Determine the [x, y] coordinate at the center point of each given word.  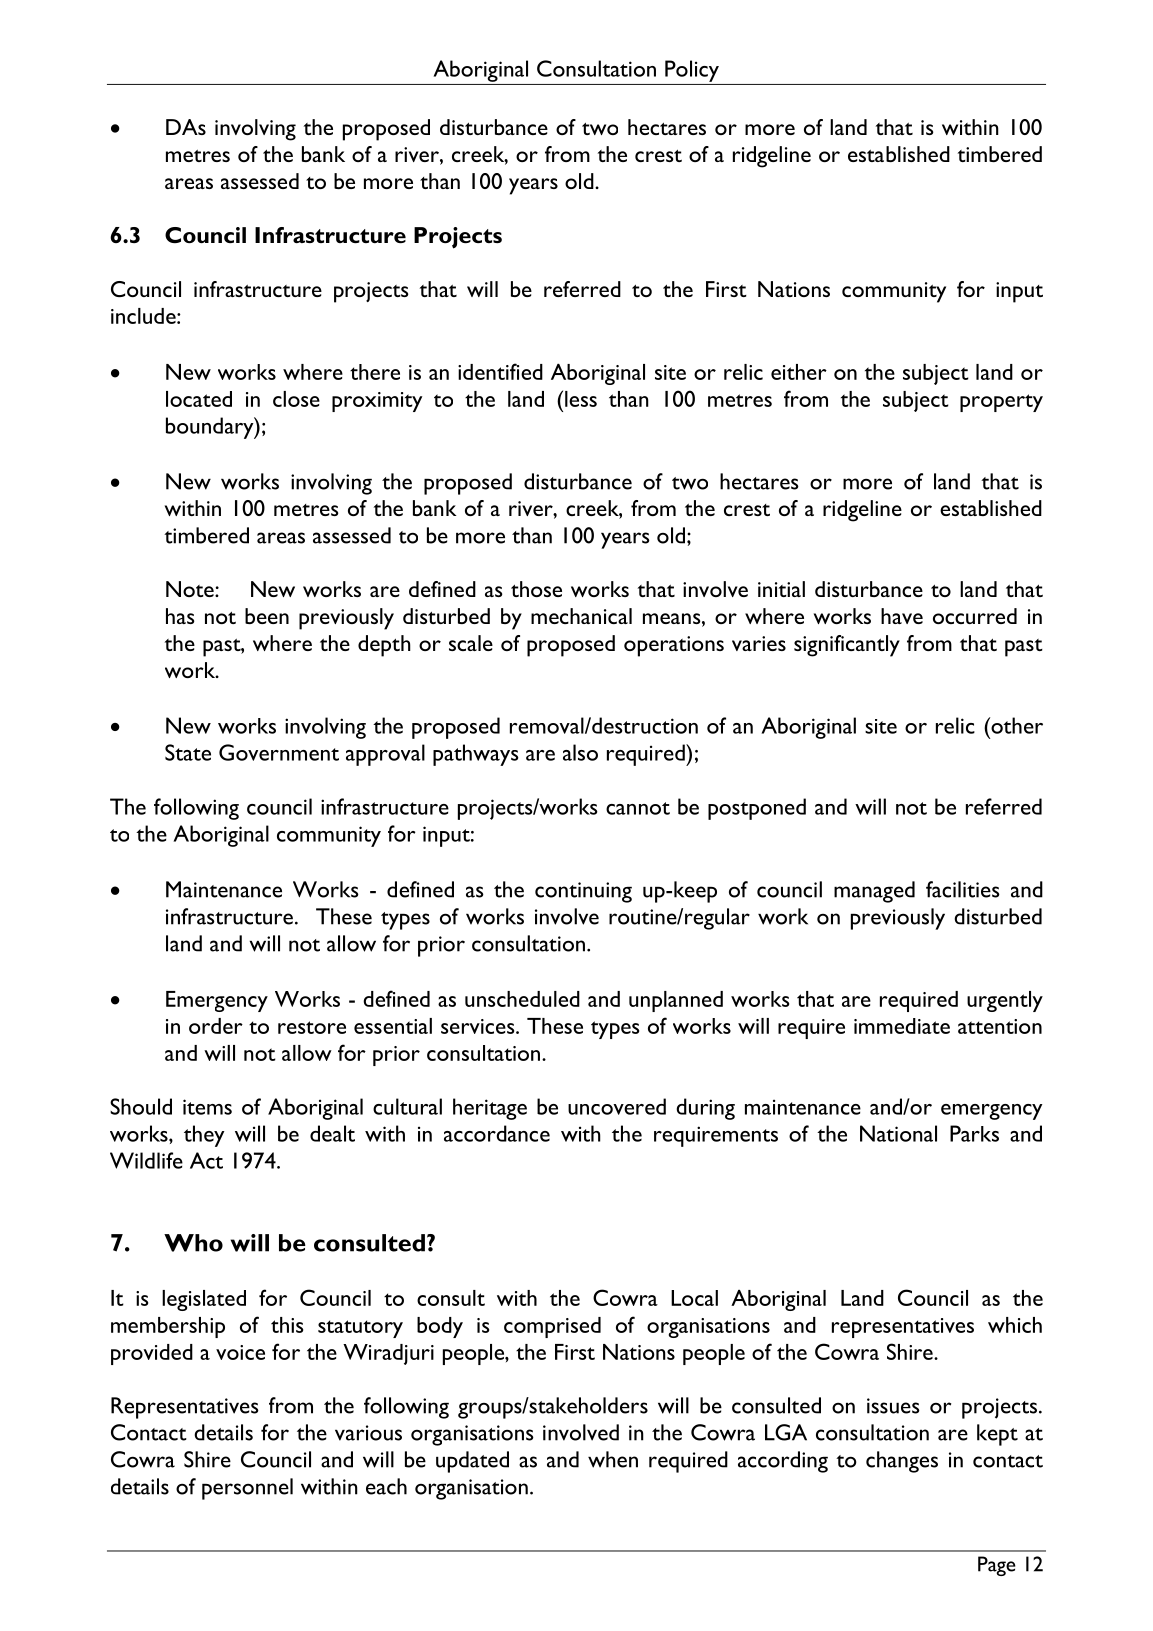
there [375, 372]
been [267, 616]
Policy [692, 71]
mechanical [581, 616]
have [902, 616]
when [613, 1459]
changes [902, 1462]
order [216, 1026]
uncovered [617, 1106]
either [799, 372]
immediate [902, 1026]
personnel [247, 1489]
